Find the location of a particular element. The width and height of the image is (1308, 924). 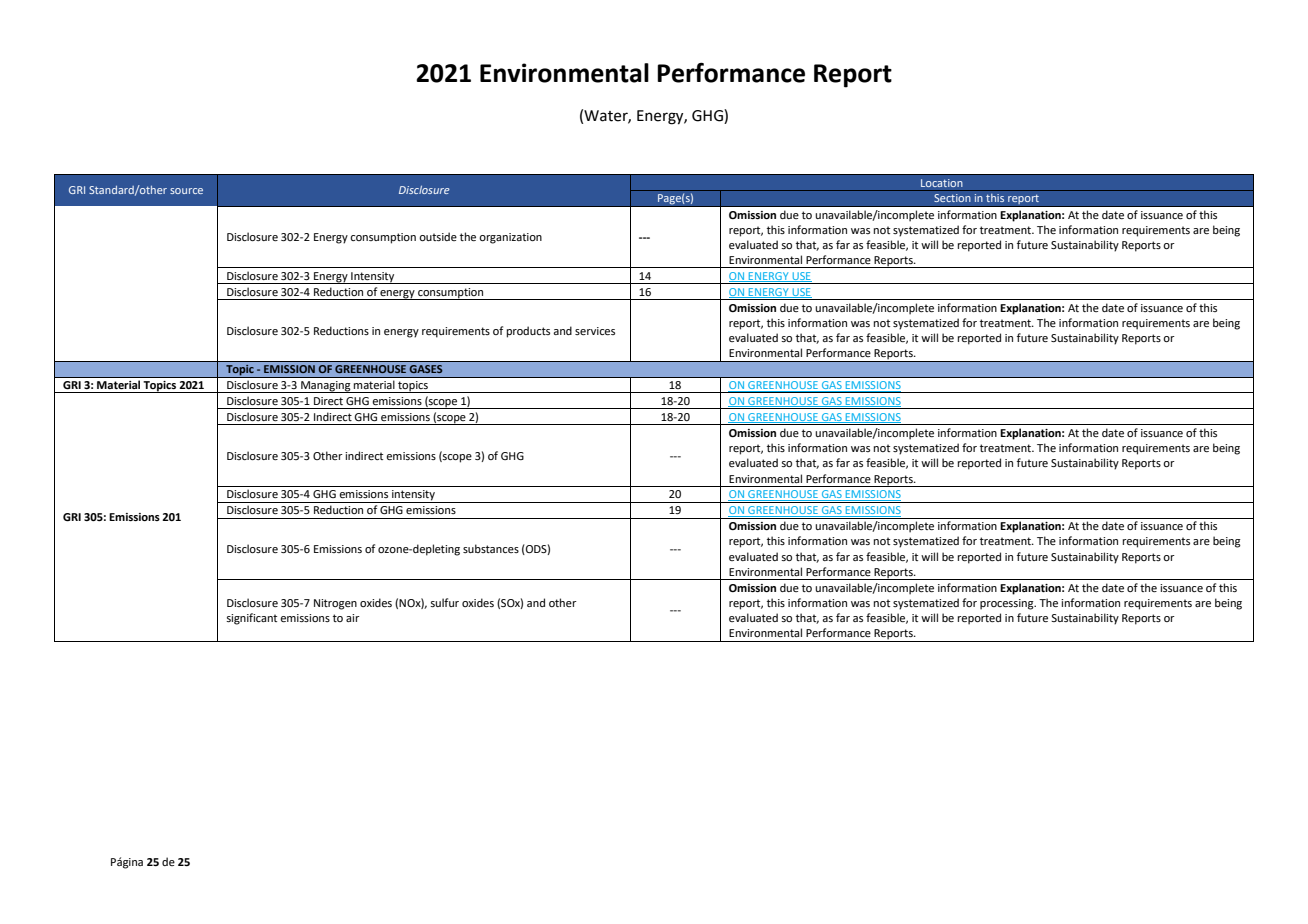

source is located at coordinates (186, 191).
